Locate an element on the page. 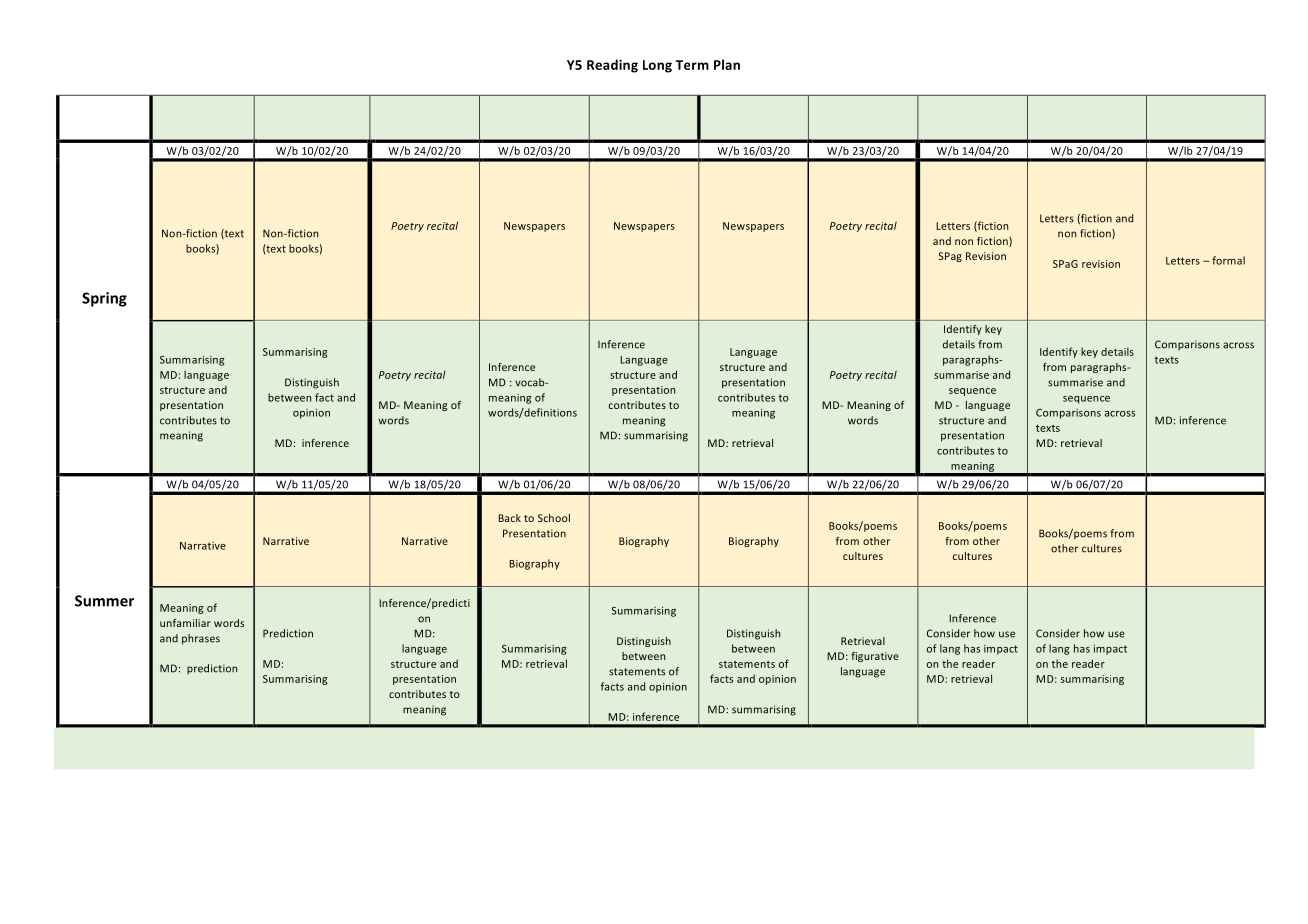 This document has width=1308, height=924. Long is located at coordinates (657, 66).
